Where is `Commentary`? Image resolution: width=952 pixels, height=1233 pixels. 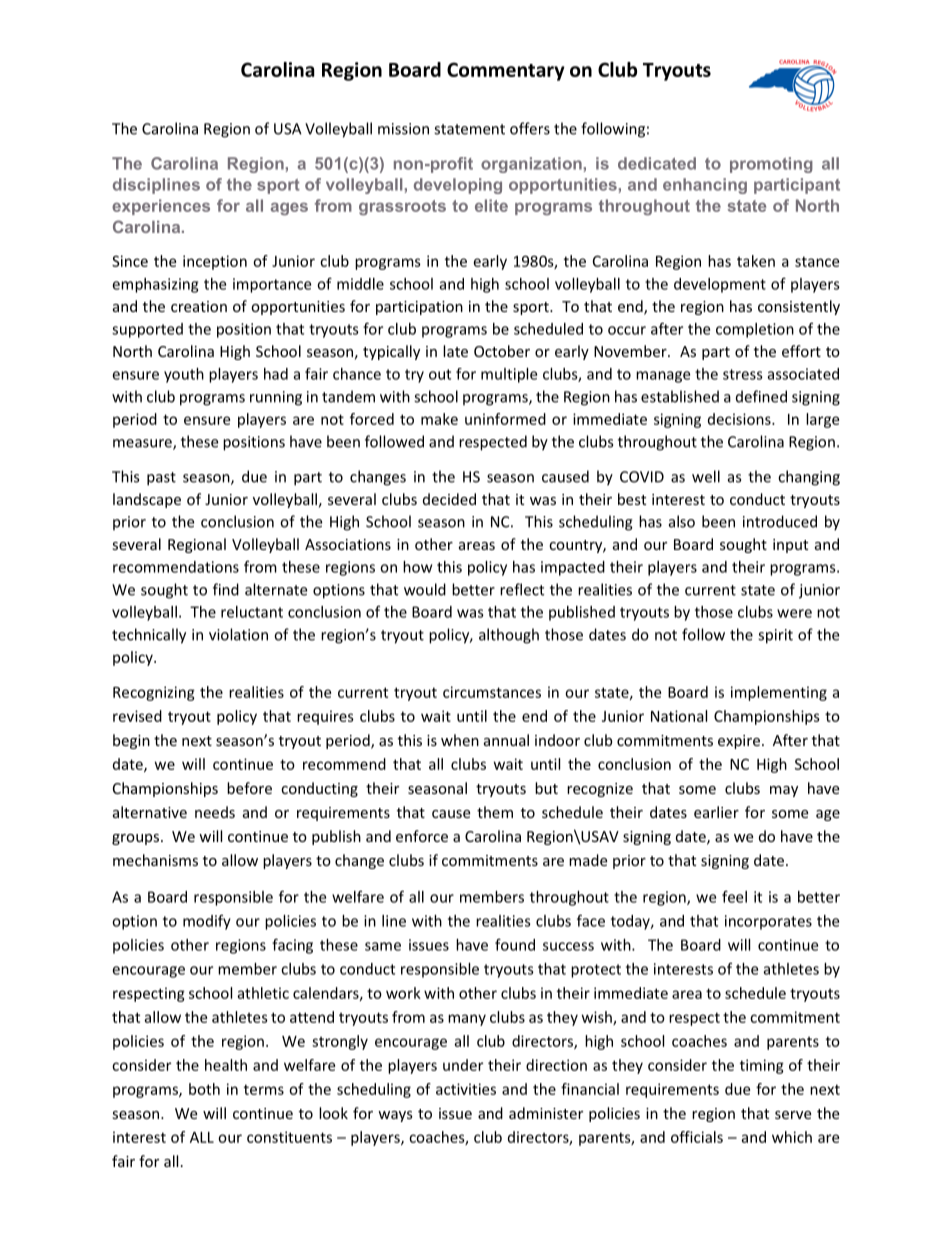
Commentary is located at coordinates (506, 71).
